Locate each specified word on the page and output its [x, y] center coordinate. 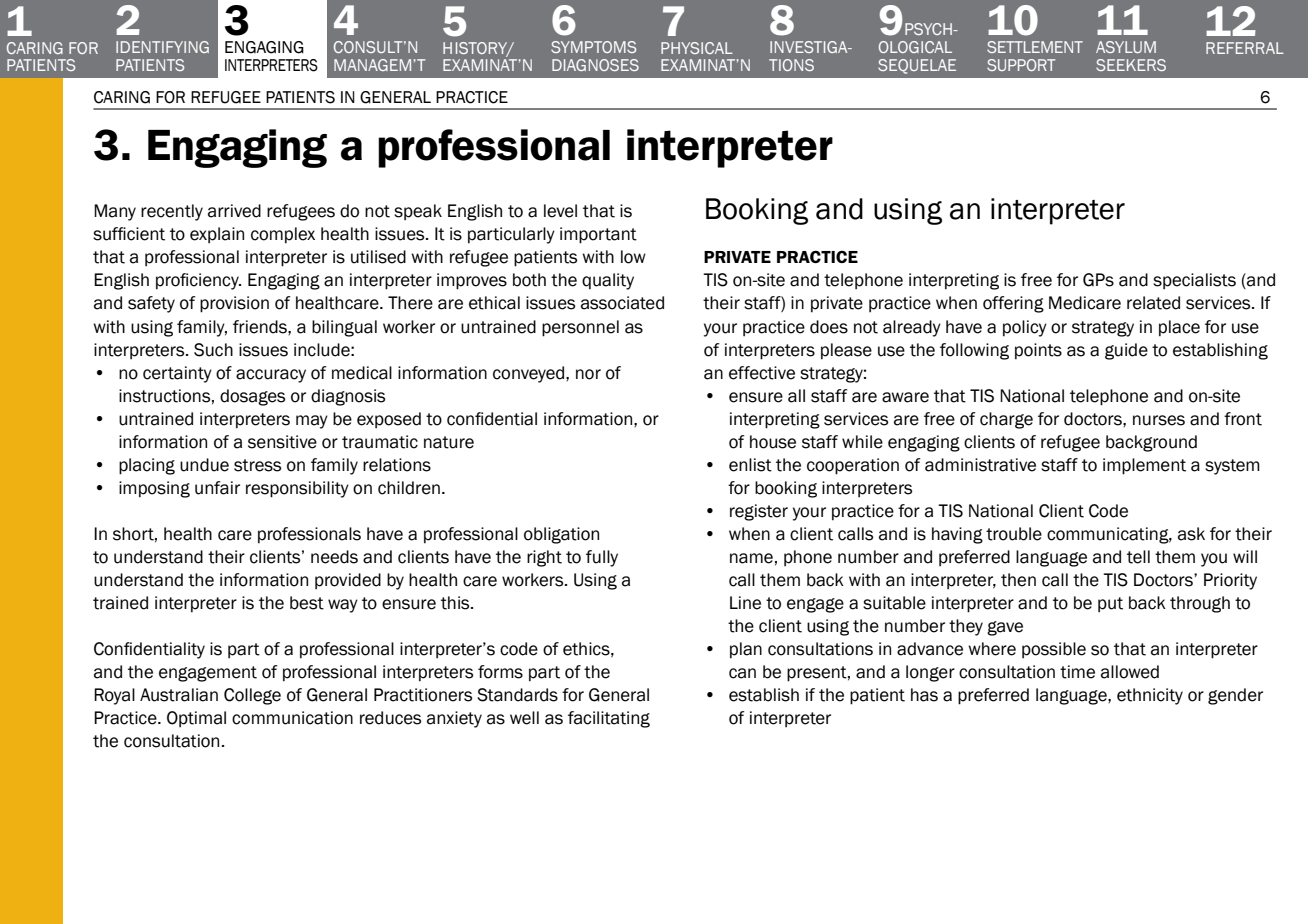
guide [1126, 351]
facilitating [609, 719]
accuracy [271, 376]
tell [1138, 557]
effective [762, 373]
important [598, 235]
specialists [1194, 281]
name [751, 558]
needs [334, 557]
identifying [162, 47]
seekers [1131, 65]
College [252, 696]
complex [283, 235]
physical [697, 48]
